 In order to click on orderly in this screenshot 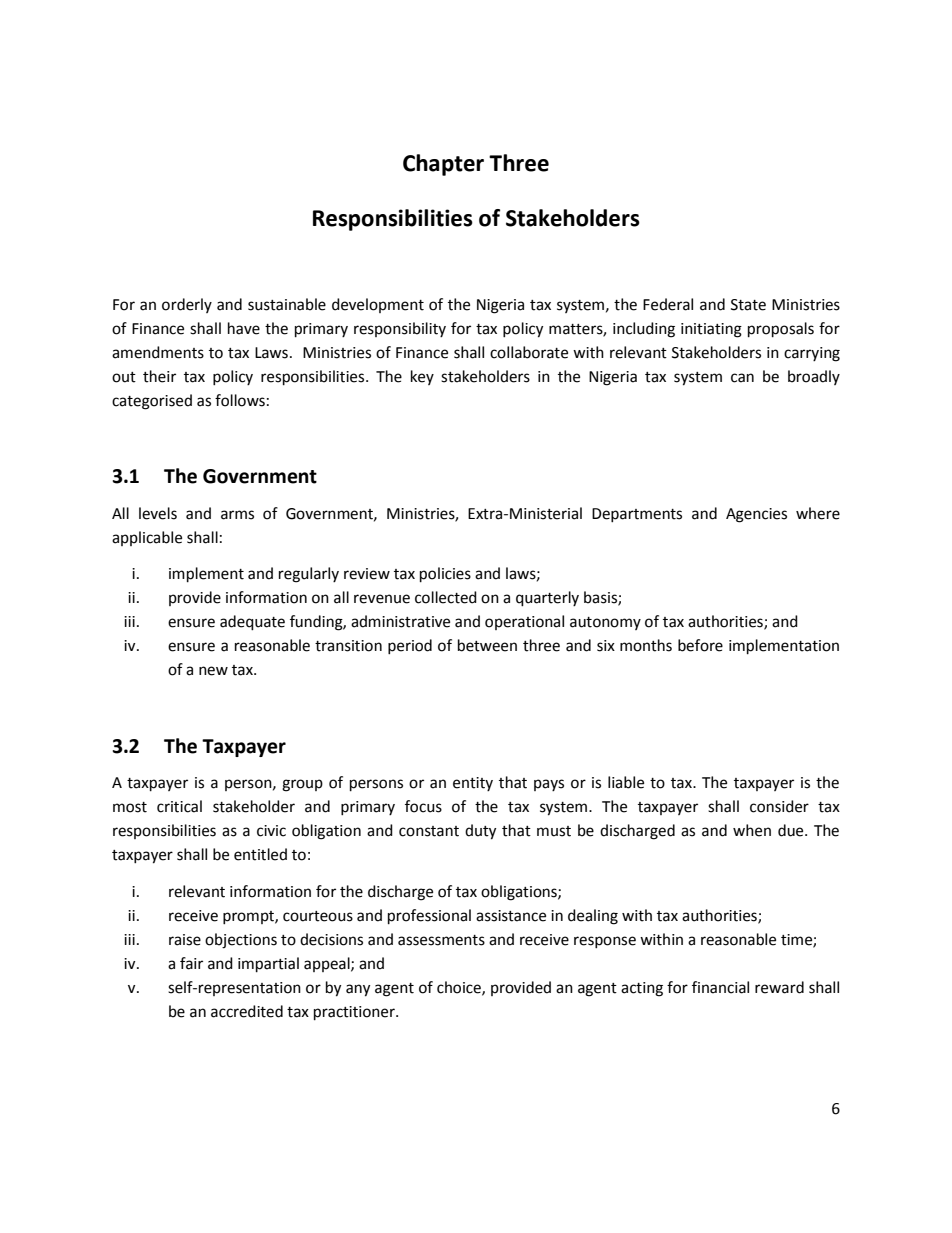, I will do `click(187, 305)`.
